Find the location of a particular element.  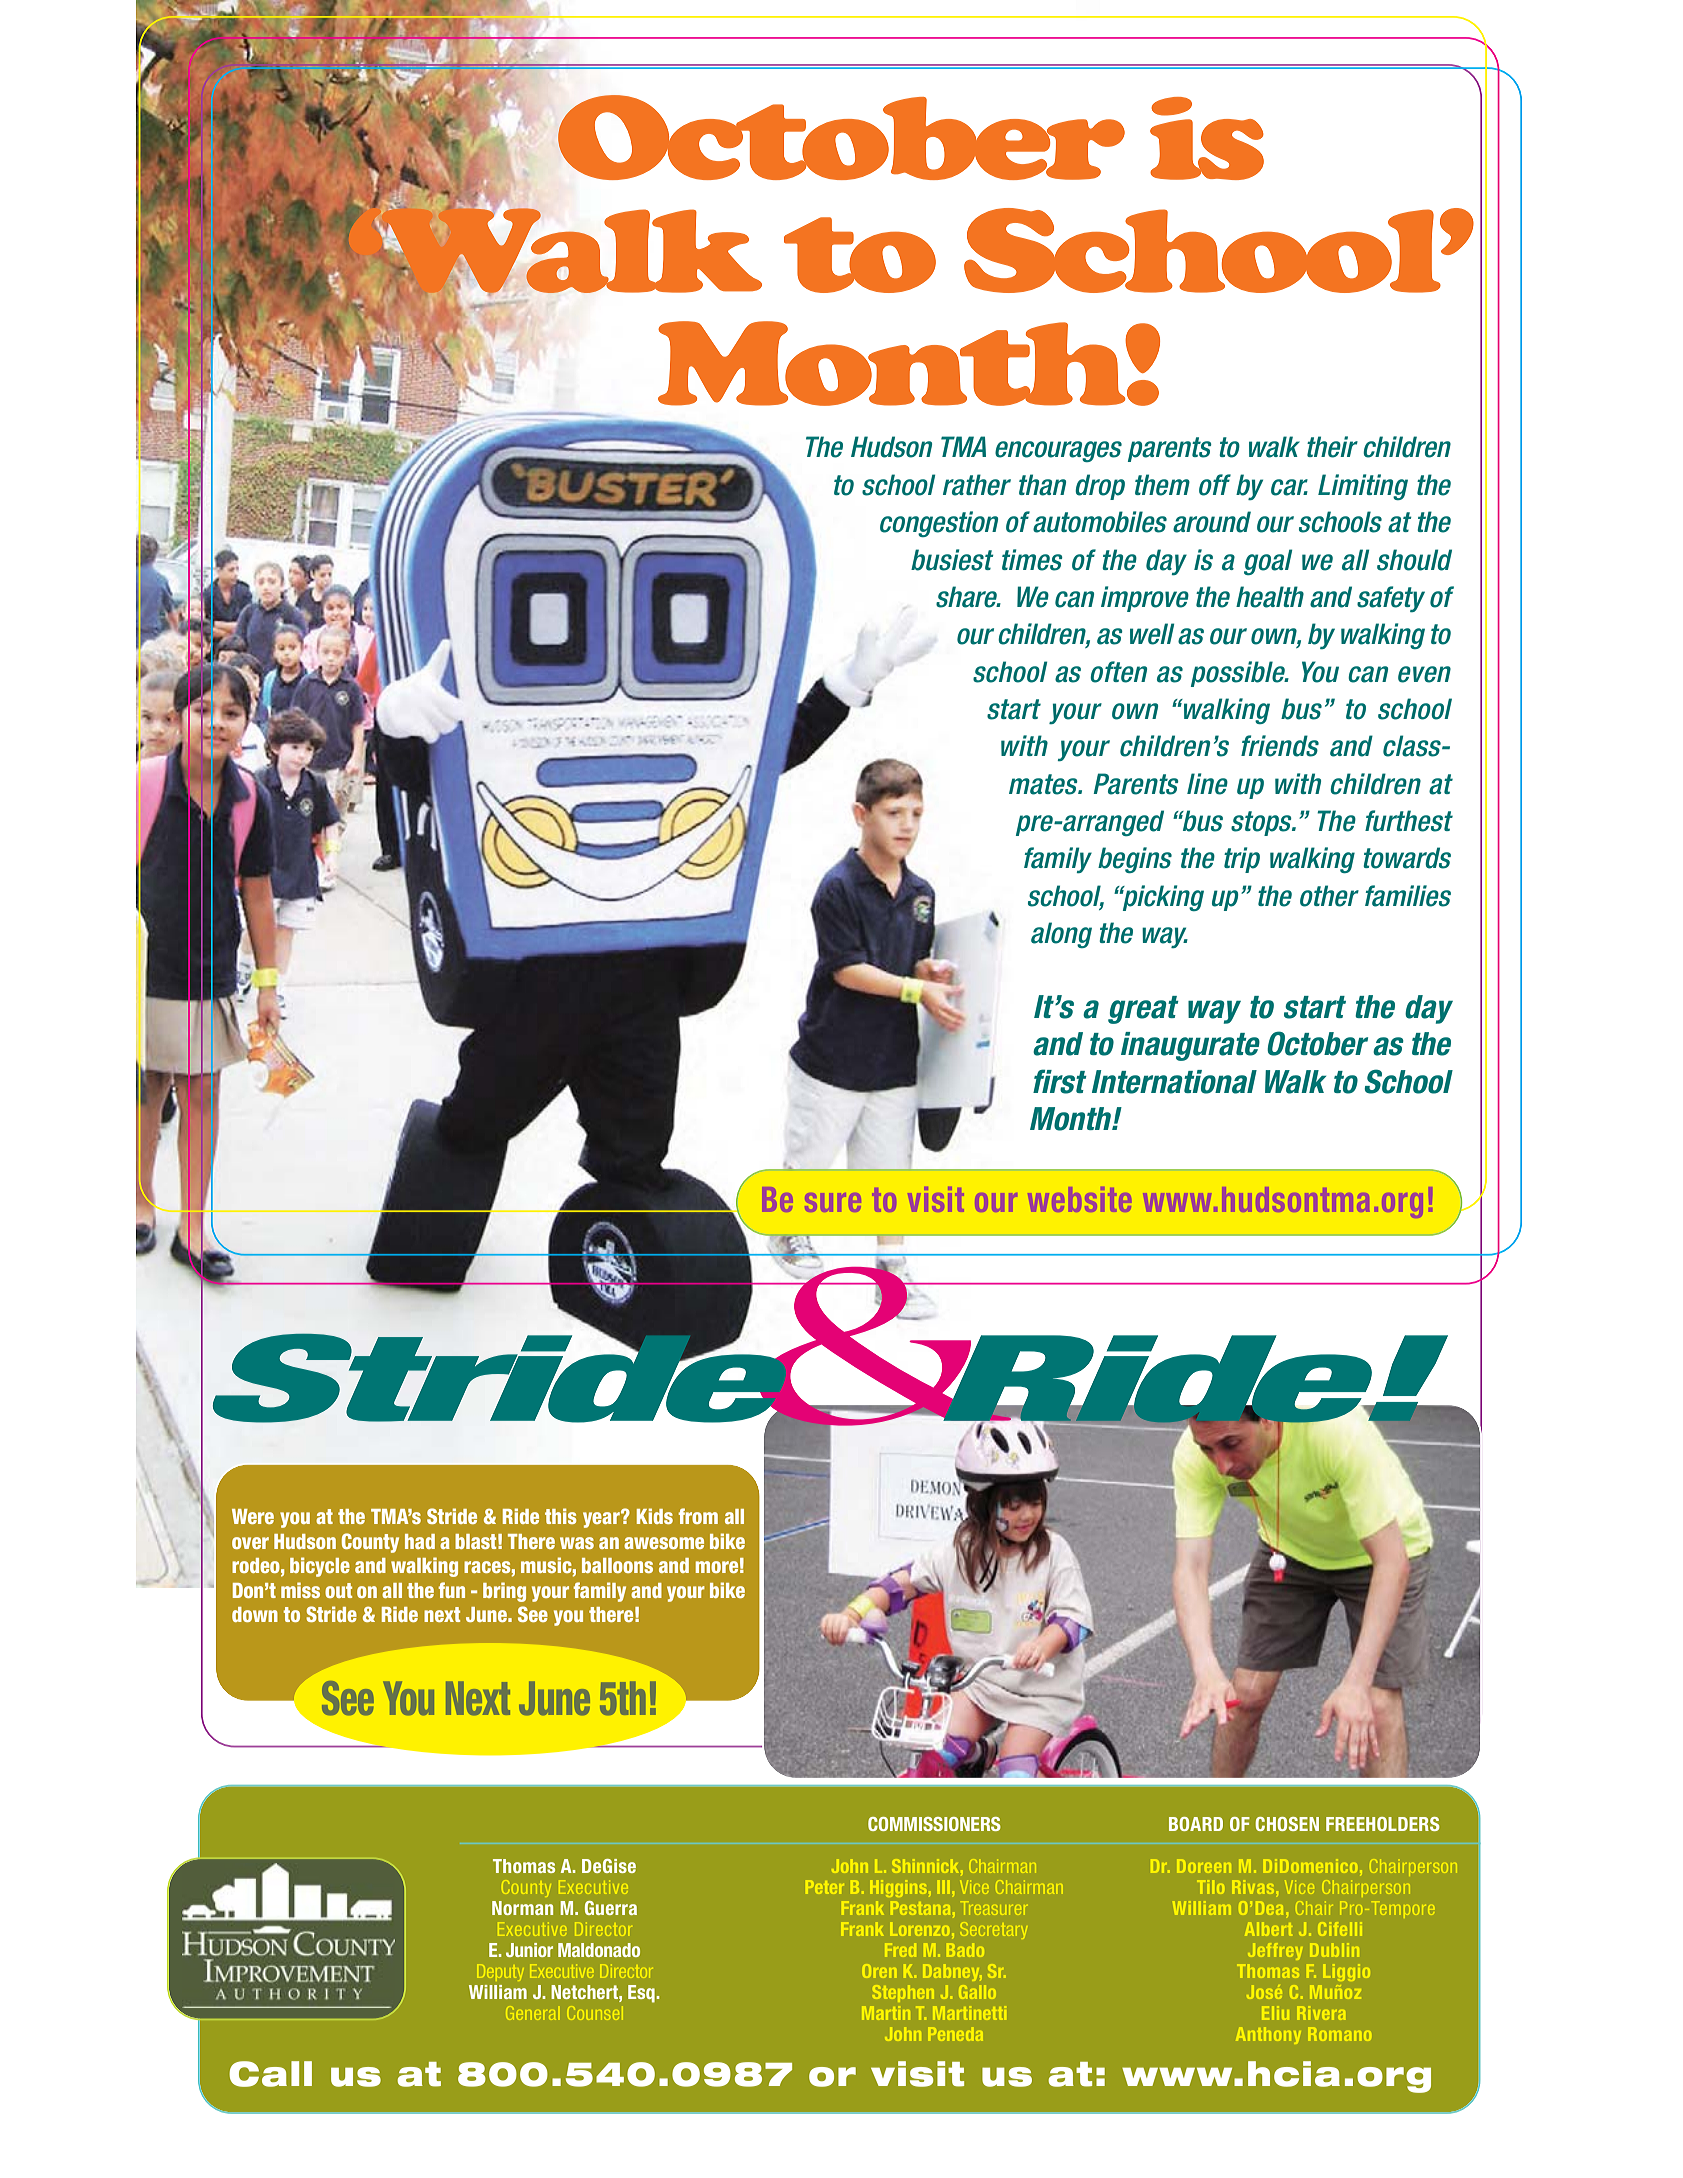

along is located at coordinates (1061, 935).
